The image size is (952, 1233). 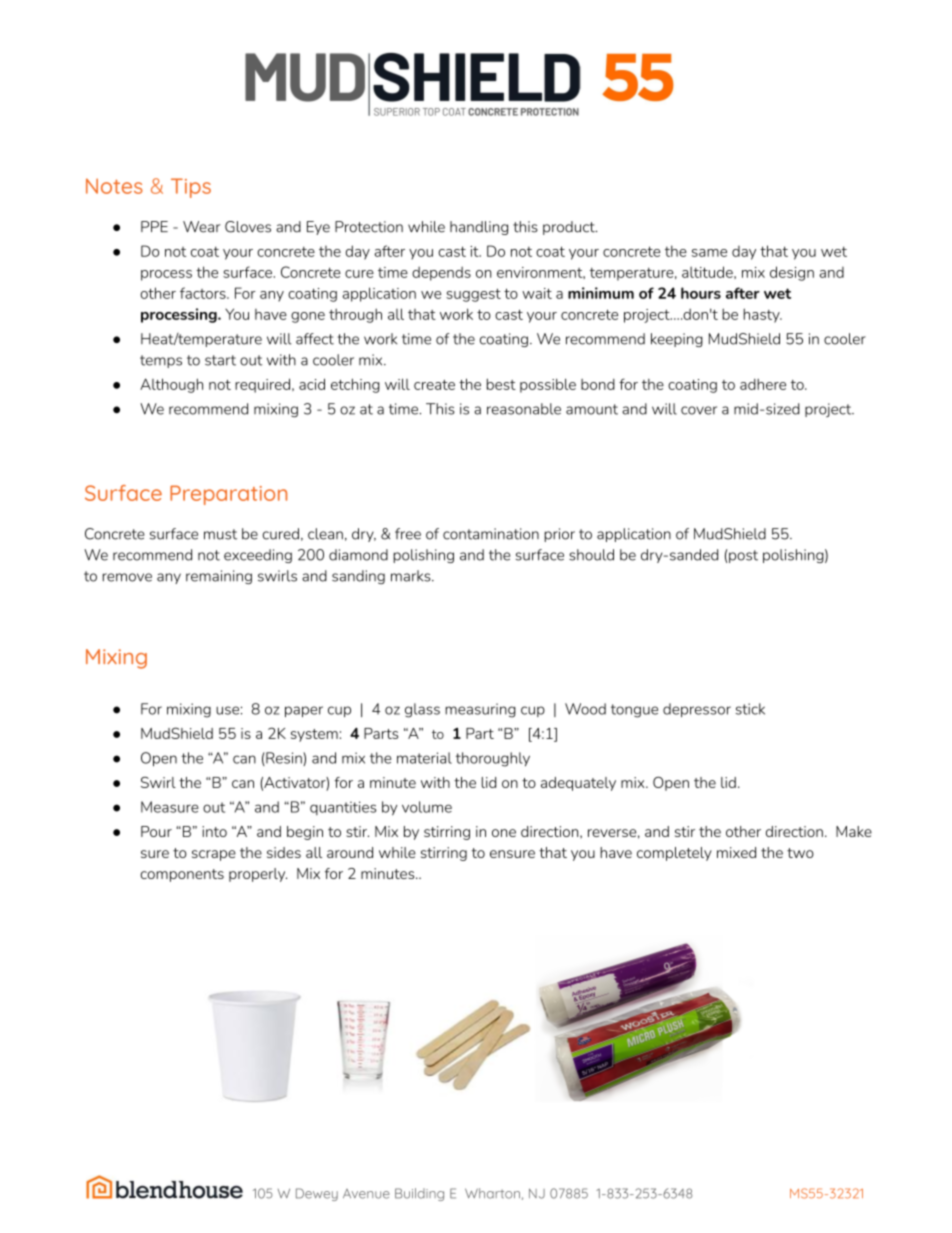 I want to click on contamination, so click(x=491, y=534).
